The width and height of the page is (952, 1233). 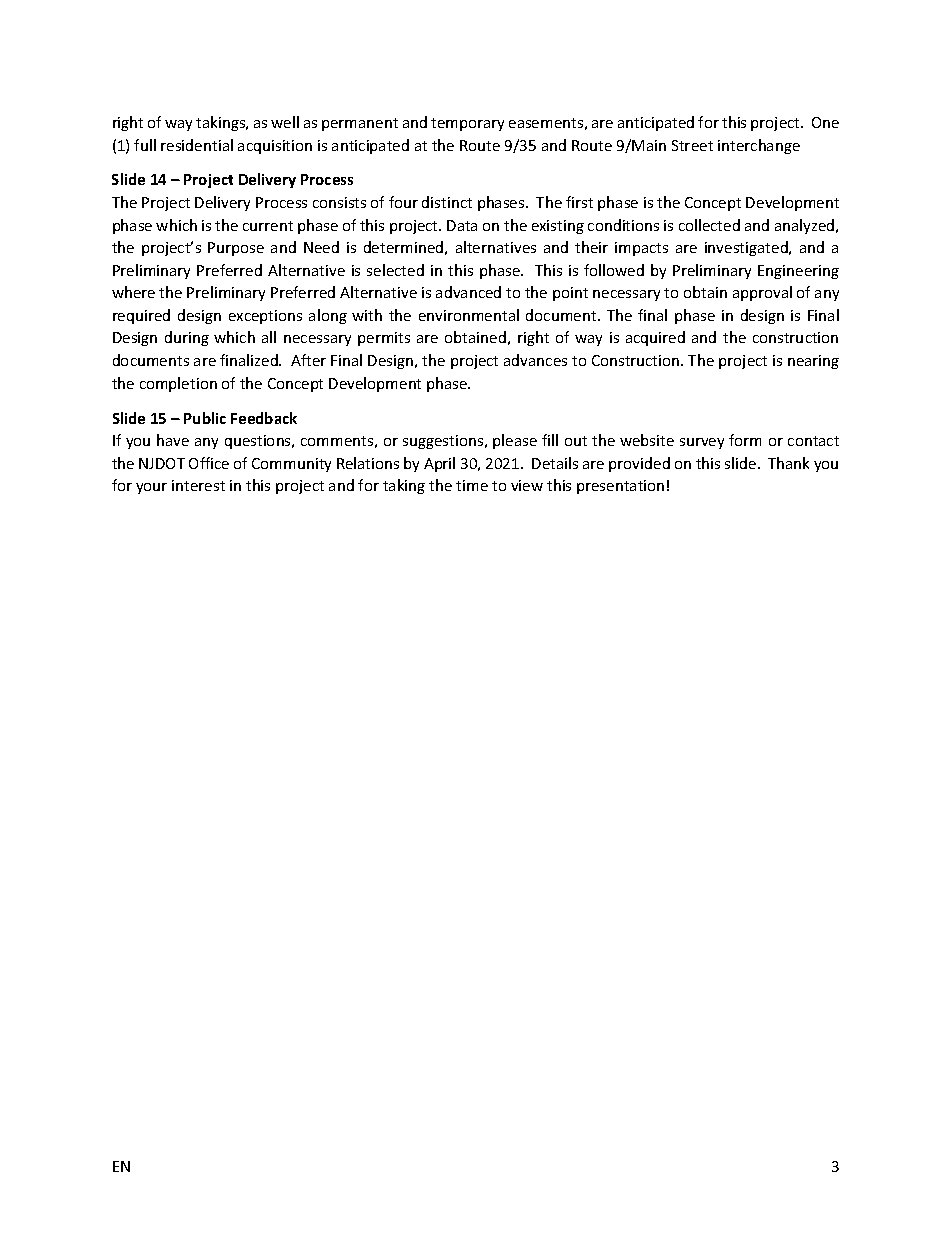 I want to click on approval, so click(x=762, y=293).
